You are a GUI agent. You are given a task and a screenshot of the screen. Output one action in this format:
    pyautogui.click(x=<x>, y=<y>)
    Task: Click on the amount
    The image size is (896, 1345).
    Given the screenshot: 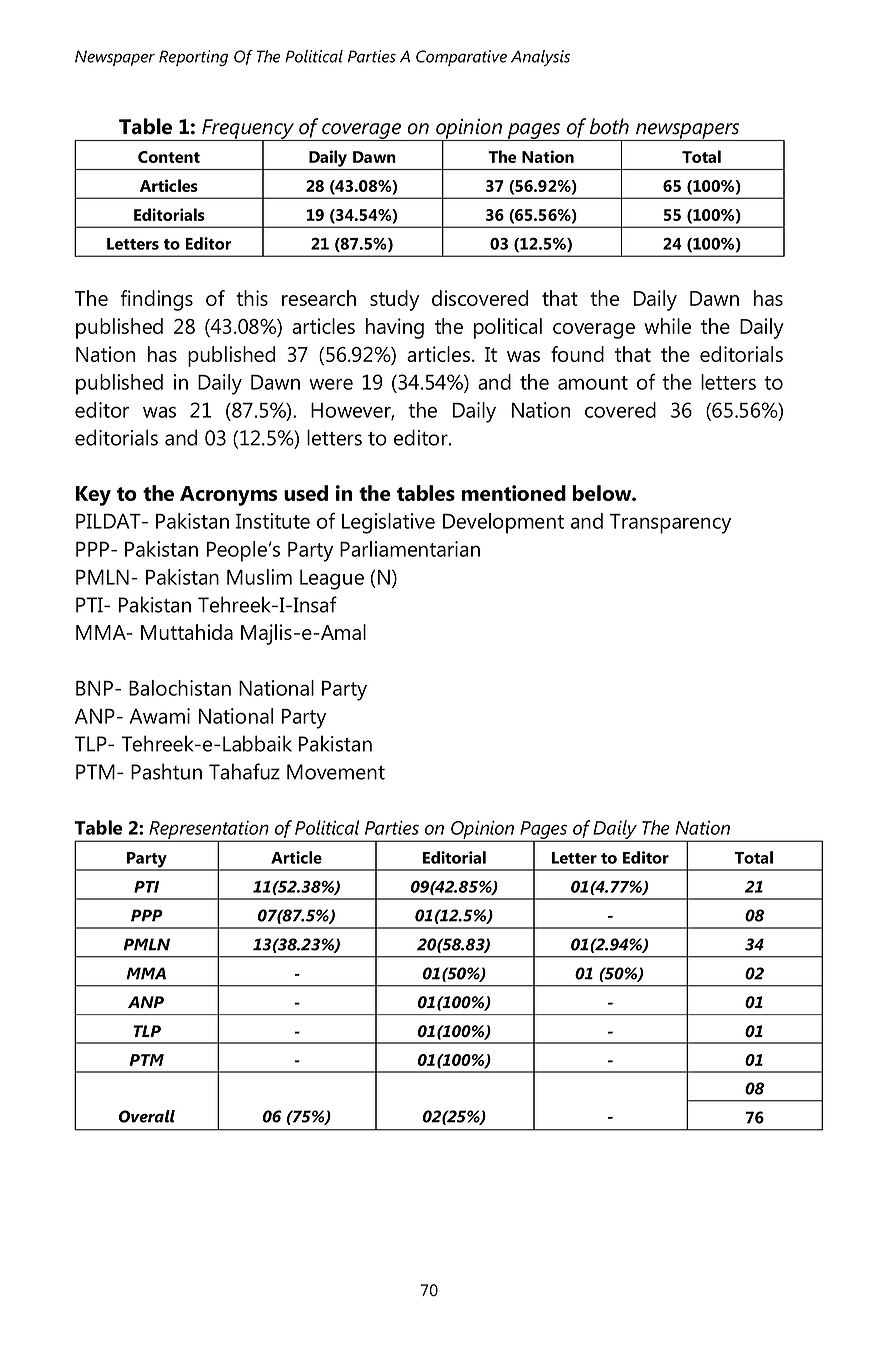 What is the action you would take?
    pyautogui.click(x=593, y=383)
